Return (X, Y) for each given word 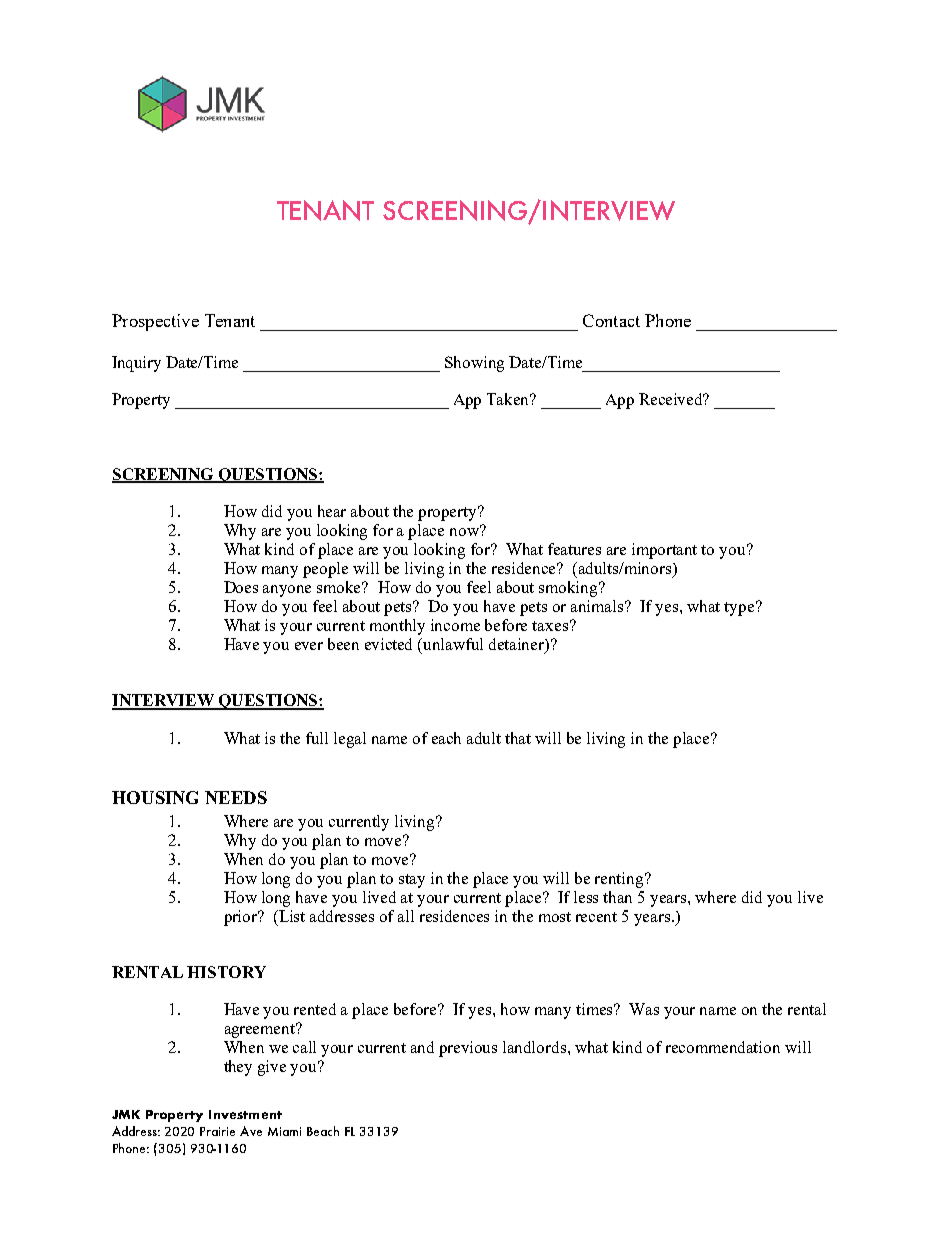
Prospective (155, 322)
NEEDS (236, 797)
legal (350, 740)
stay (412, 881)
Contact (611, 320)
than (617, 897)
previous (468, 1049)
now (465, 531)
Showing (474, 364)
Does (241, 587)
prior (242, 918)
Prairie (217, 1131)
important (664, 551)
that (518, 738)
